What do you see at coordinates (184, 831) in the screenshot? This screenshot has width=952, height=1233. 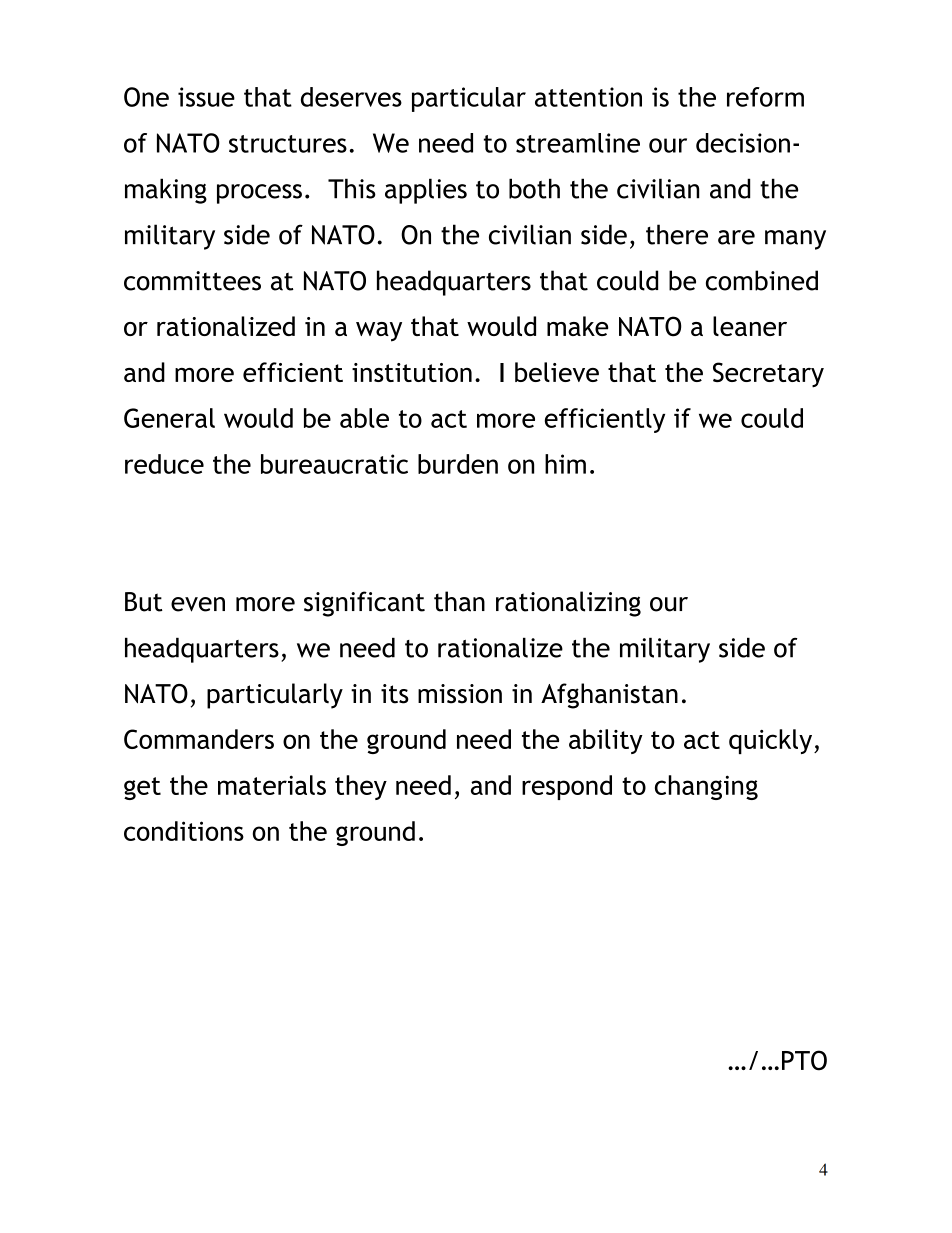 I see `conditions` at bounding box center [184, 831].
